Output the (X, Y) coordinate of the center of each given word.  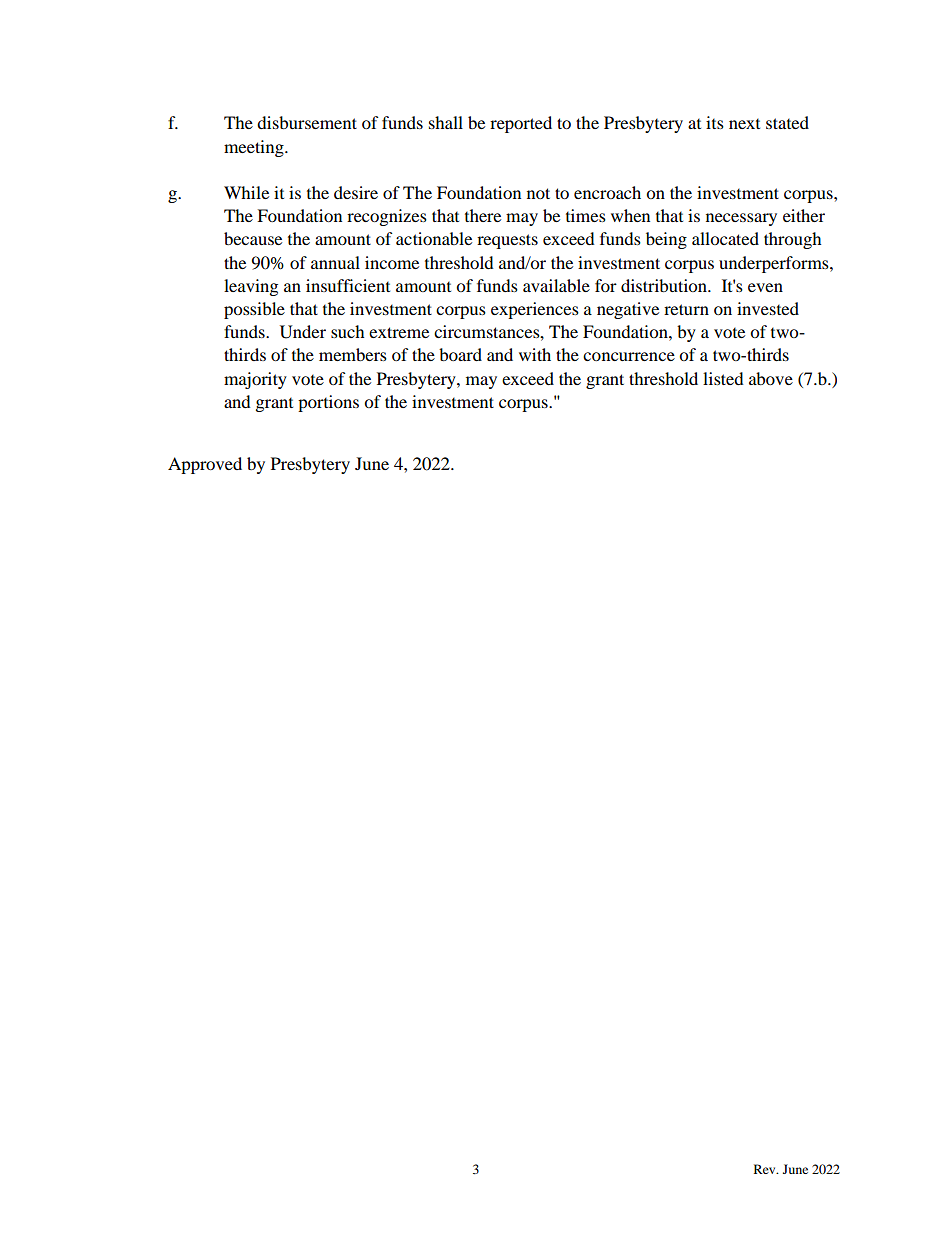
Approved (205, 465)
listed (723, 378)
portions (328, 403)
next (744, 124)
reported (521, 124)
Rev (766, 1169)
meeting (255, 148)
